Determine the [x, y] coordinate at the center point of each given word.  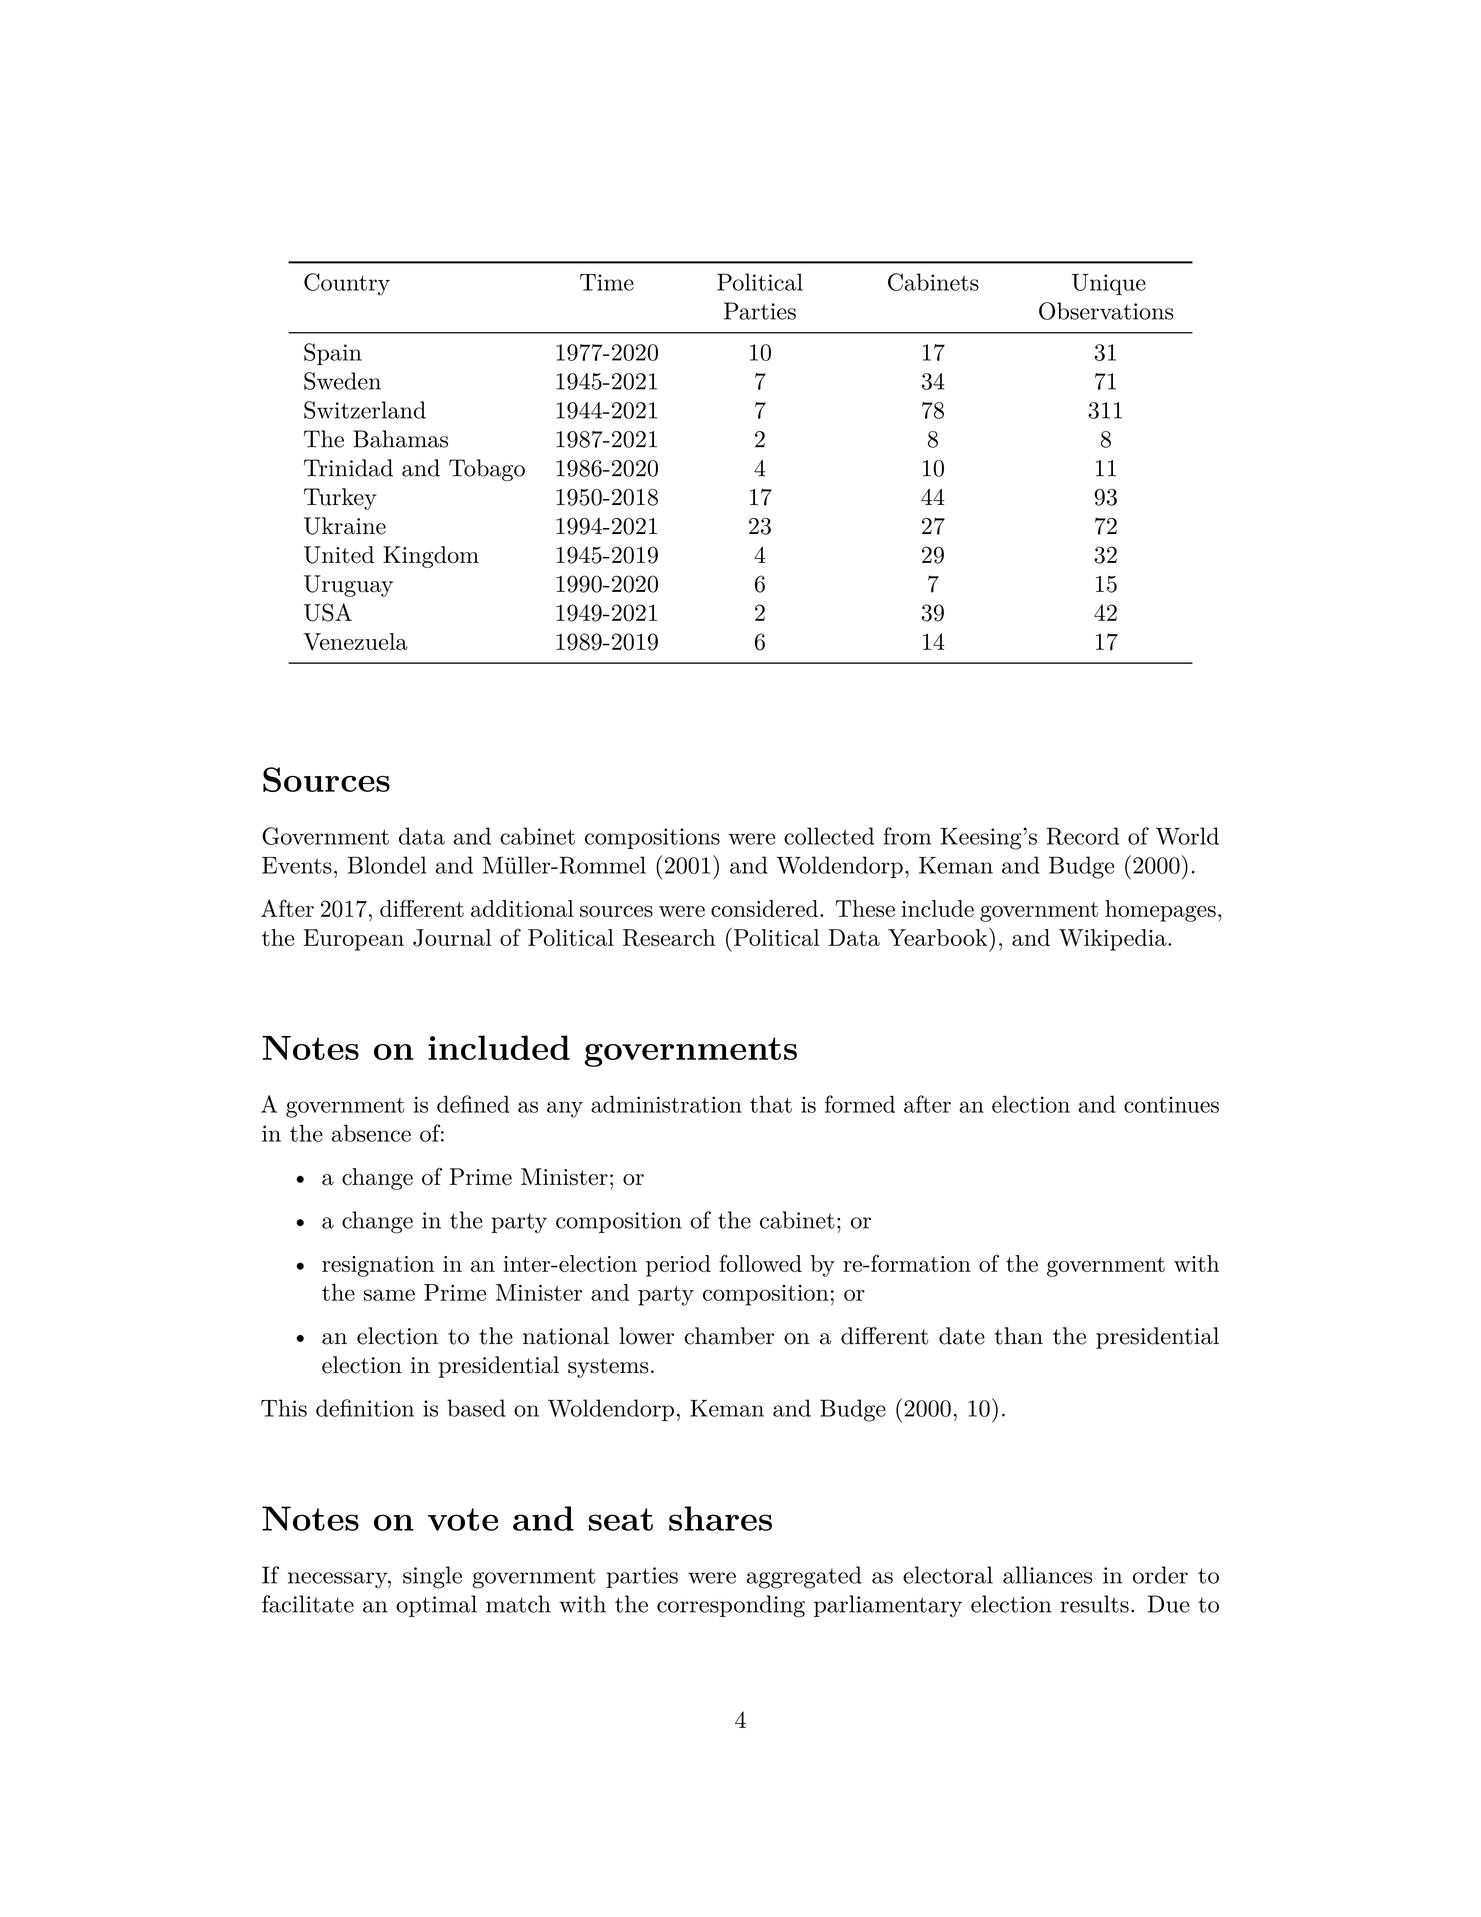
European [353, 940]
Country [347, 284]
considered [764, 908]
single [432, 1577]
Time [607, 282]
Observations [1106, 311]
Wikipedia [1113, 940]
